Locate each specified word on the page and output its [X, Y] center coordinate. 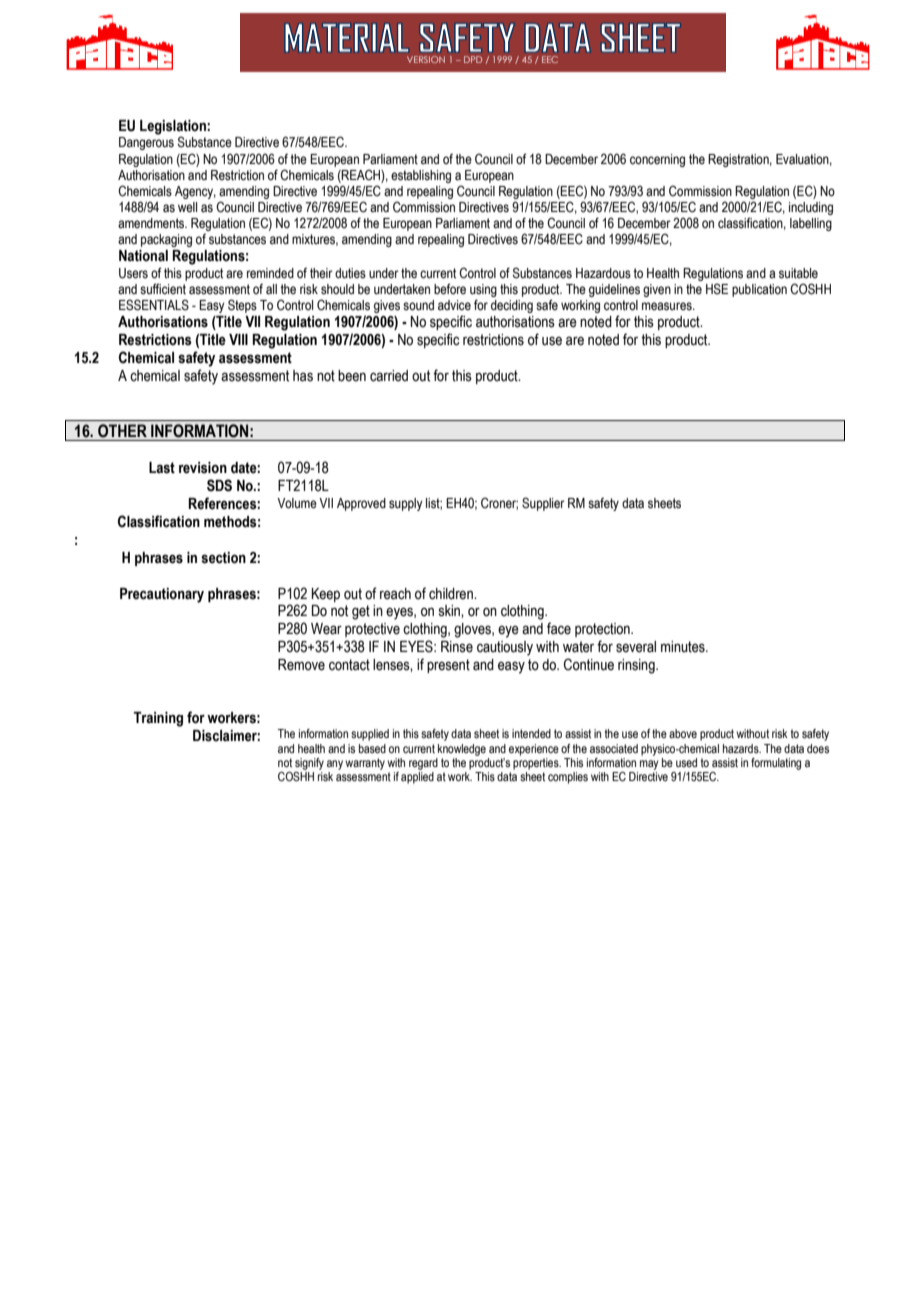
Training [158, 719]
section [223, 558]
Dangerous [146, 143]
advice [454, 305]
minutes [684, 647]
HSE [717, 289]
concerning [657, 160]
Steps [242, 306]
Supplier [543, 504]
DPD [473, 59]
